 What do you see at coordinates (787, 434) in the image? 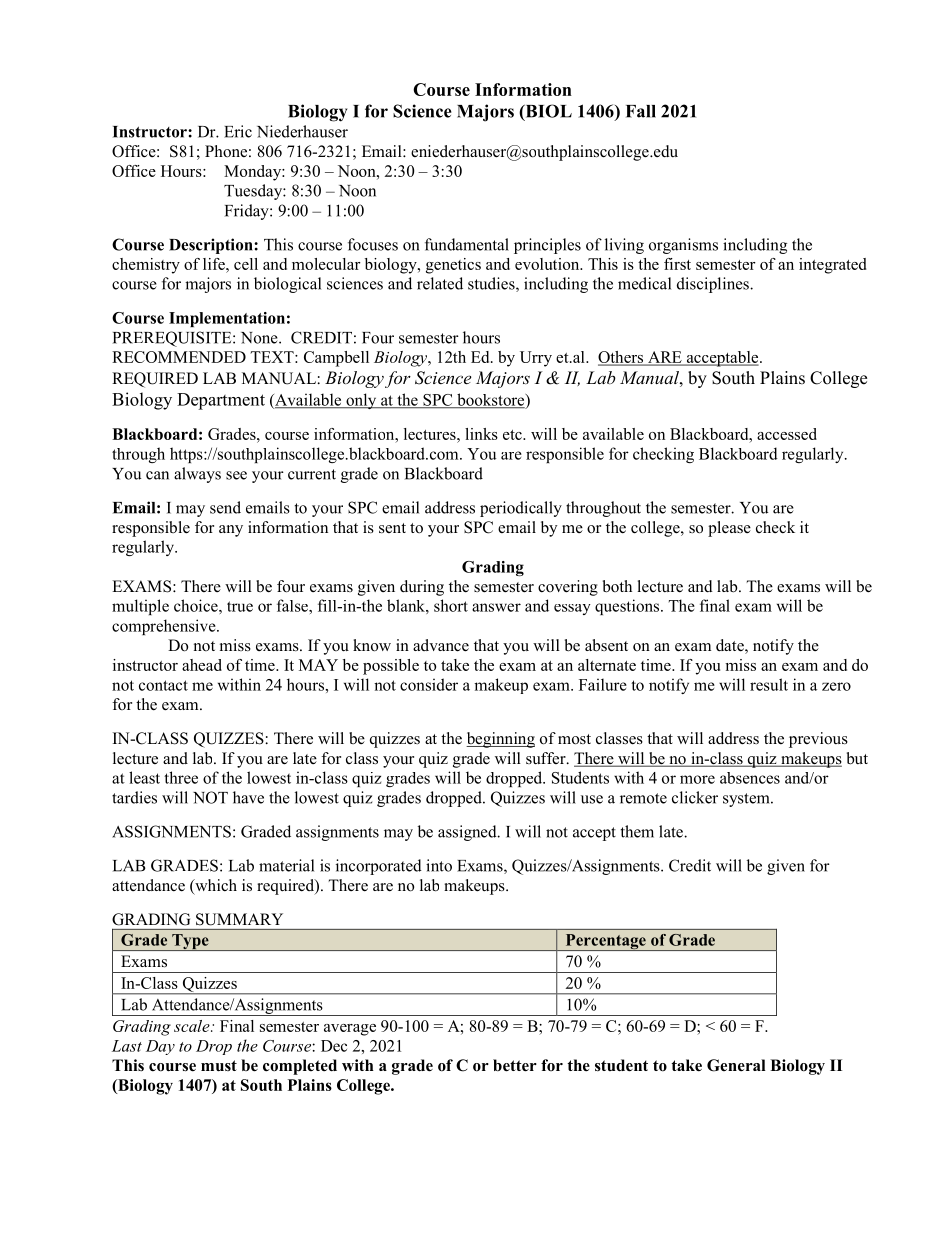
I see `accessed` at bounding box center [787, 434].
